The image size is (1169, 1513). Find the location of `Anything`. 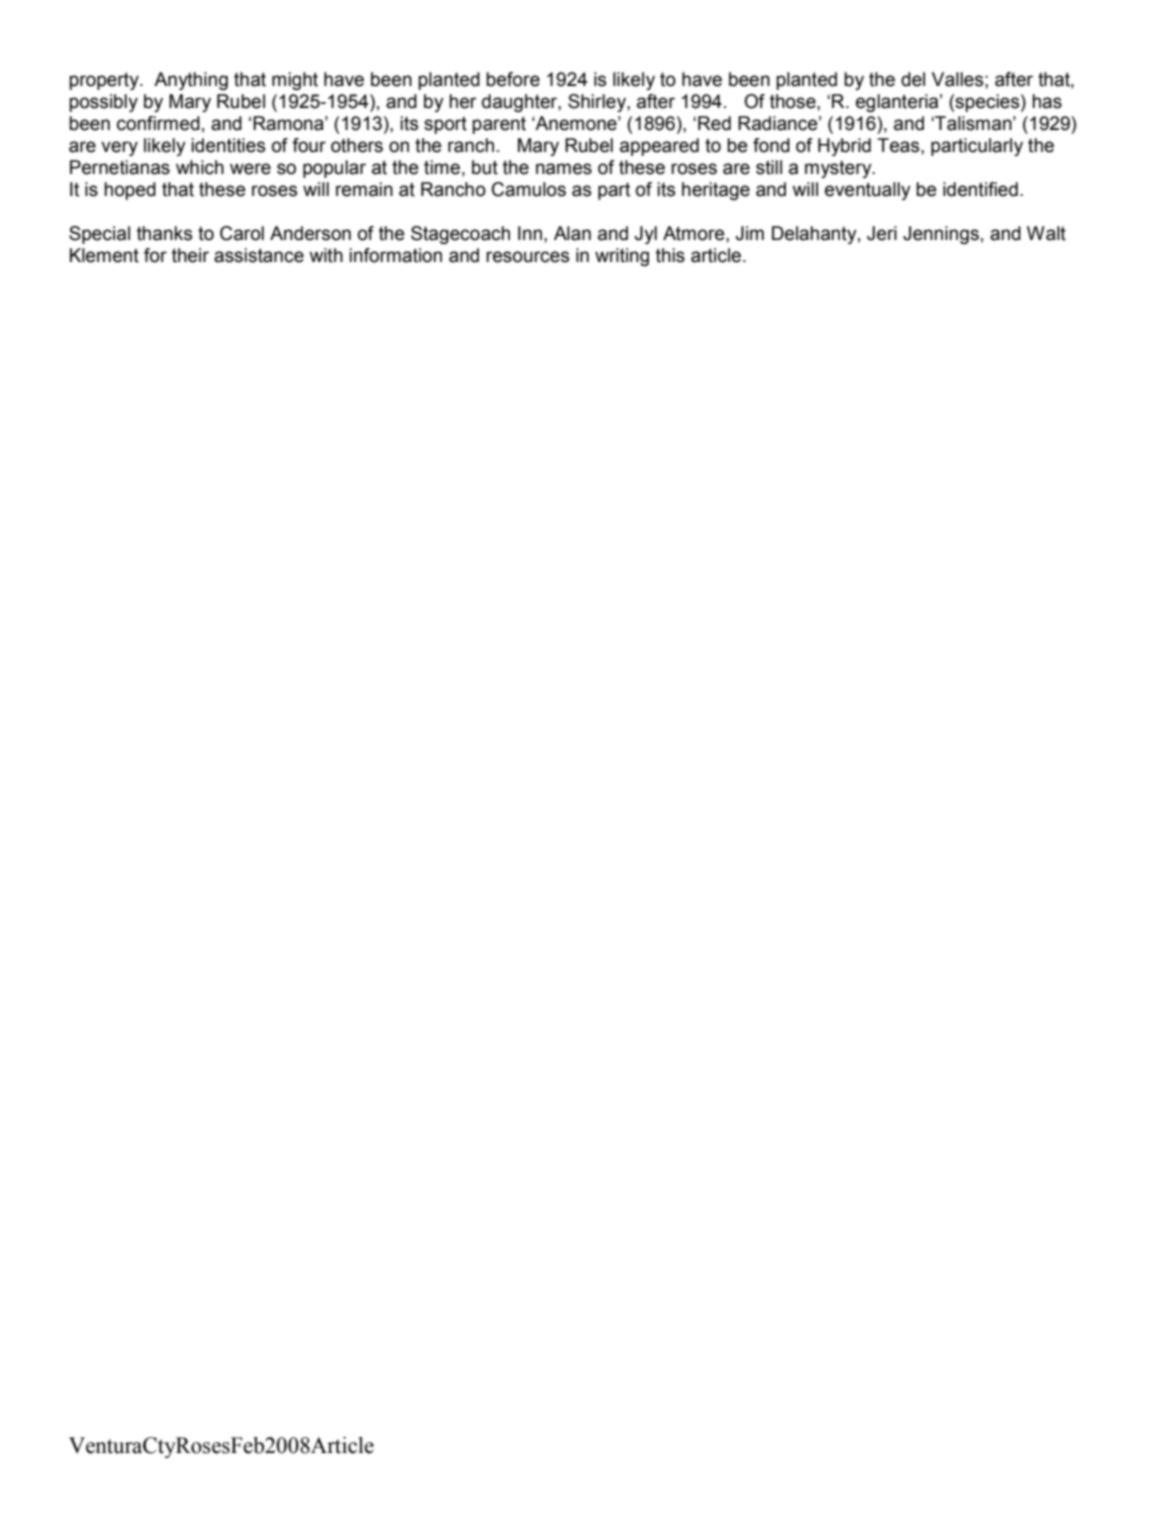

Anything is located at coordinates (191, 81).
